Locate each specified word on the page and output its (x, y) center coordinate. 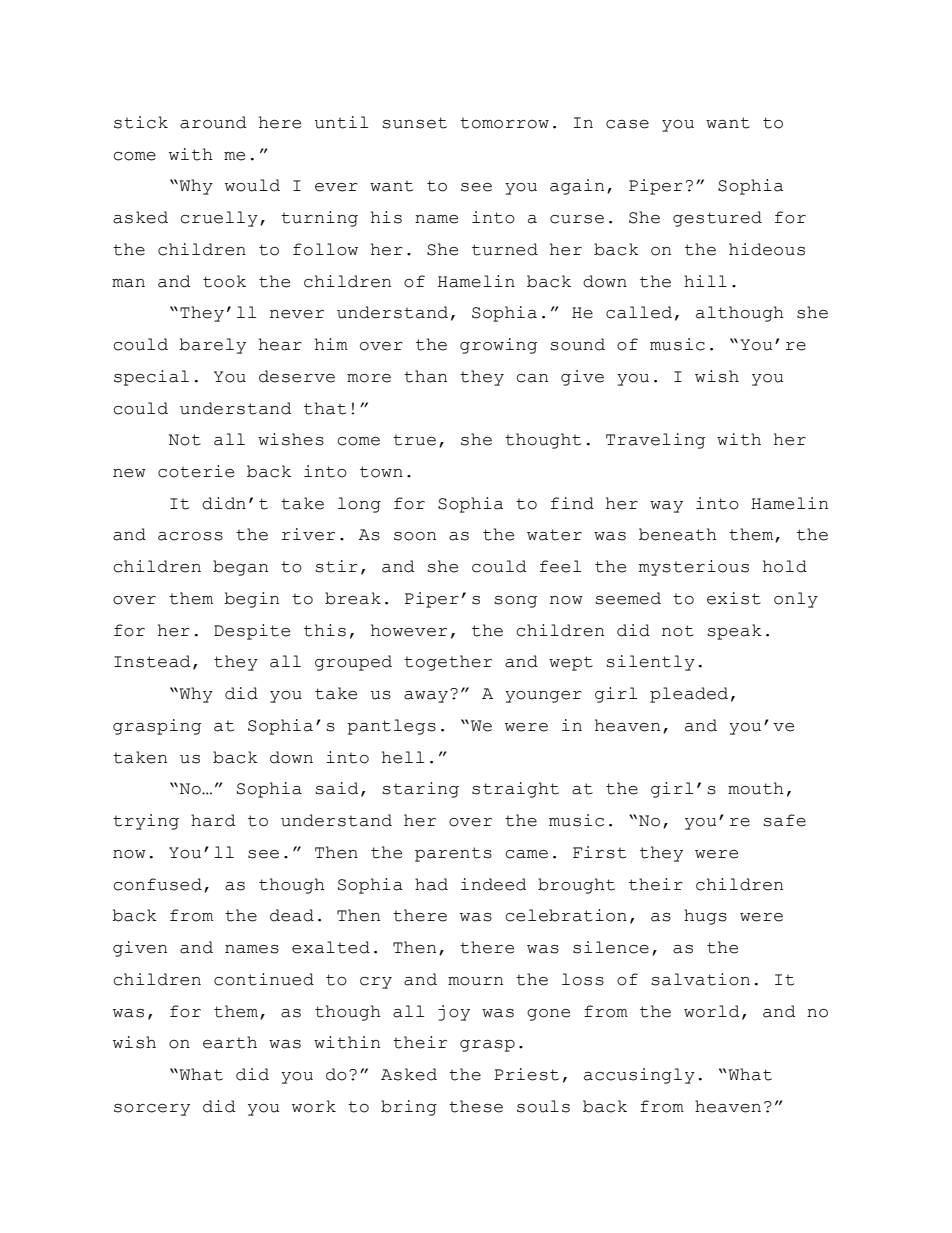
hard (213, 820)
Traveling (655, 441)
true (414, 440)
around (213, 122)
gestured (717, 219)
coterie (196, 471)
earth (230, 1042)
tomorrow (504, 123)
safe (784, 820)
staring (420, 790)
